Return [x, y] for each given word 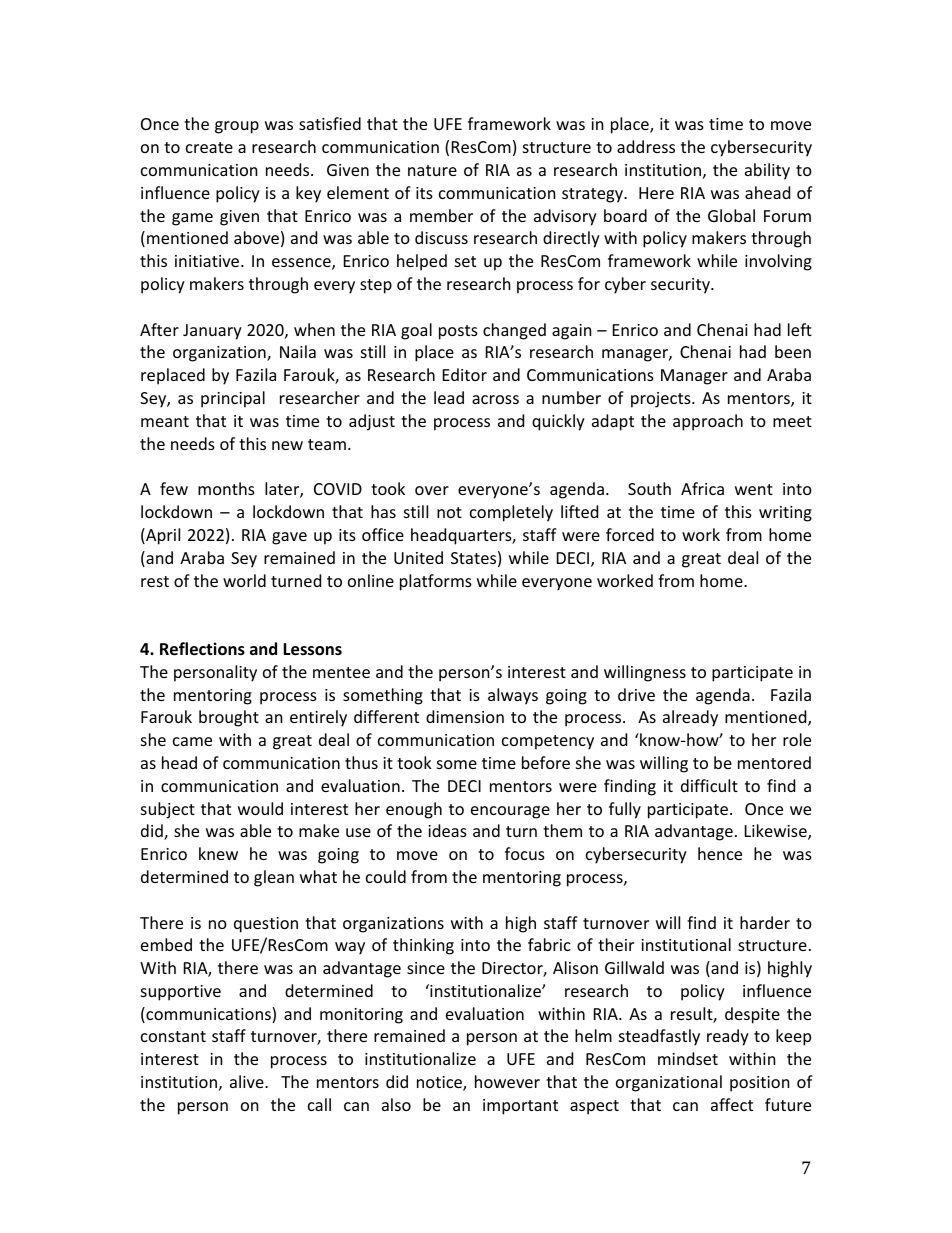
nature [432, 170]
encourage [510, 812]
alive [248, 1081]
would [260, 808]
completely [511, 513]
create [209, 147]
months [226, 488]
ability [767, 171]
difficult [709, 785]
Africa [702, 488]
